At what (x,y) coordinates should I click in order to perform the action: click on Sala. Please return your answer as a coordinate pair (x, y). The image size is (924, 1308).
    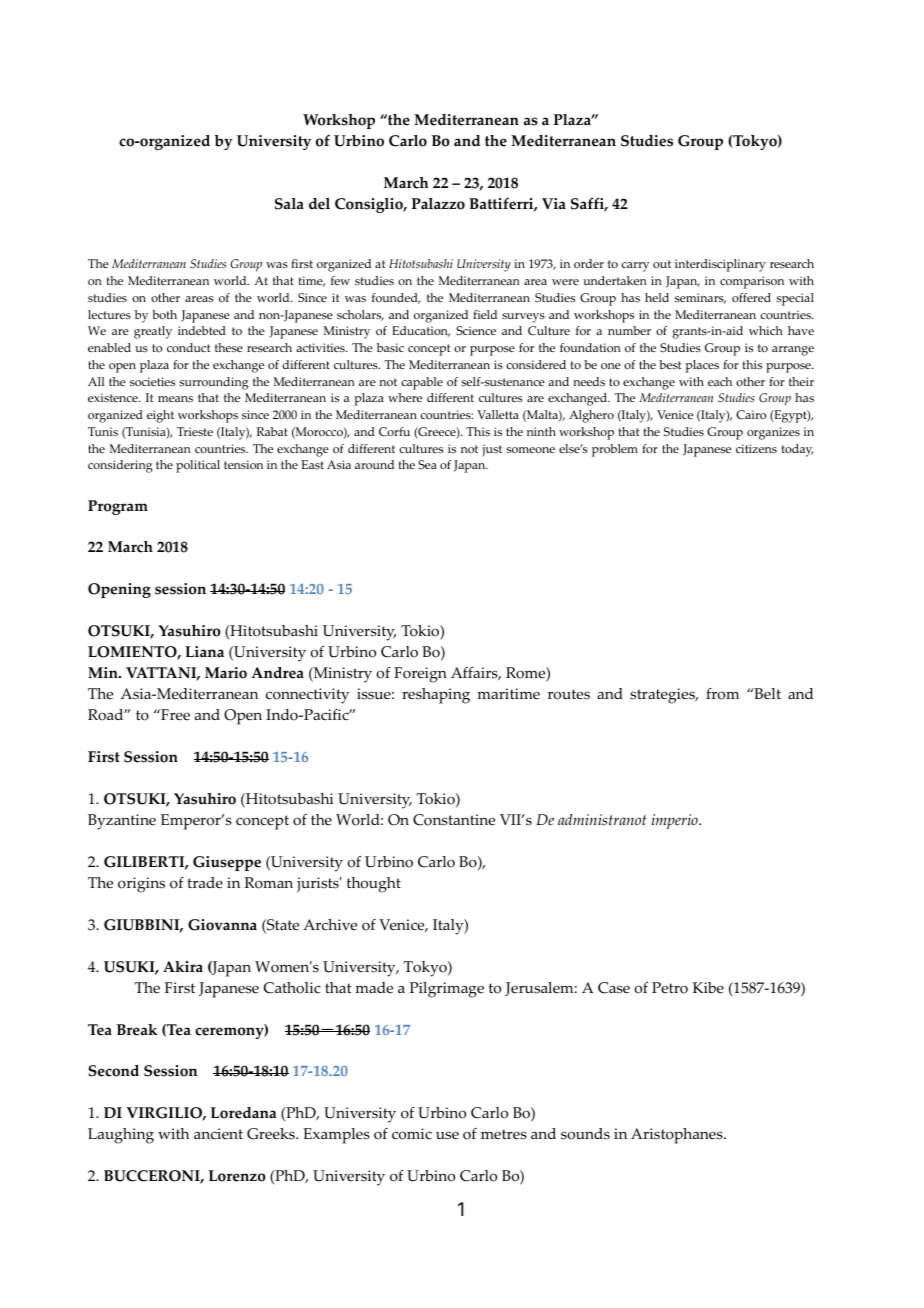
    Looking at the image, I should click on (289, 204).
